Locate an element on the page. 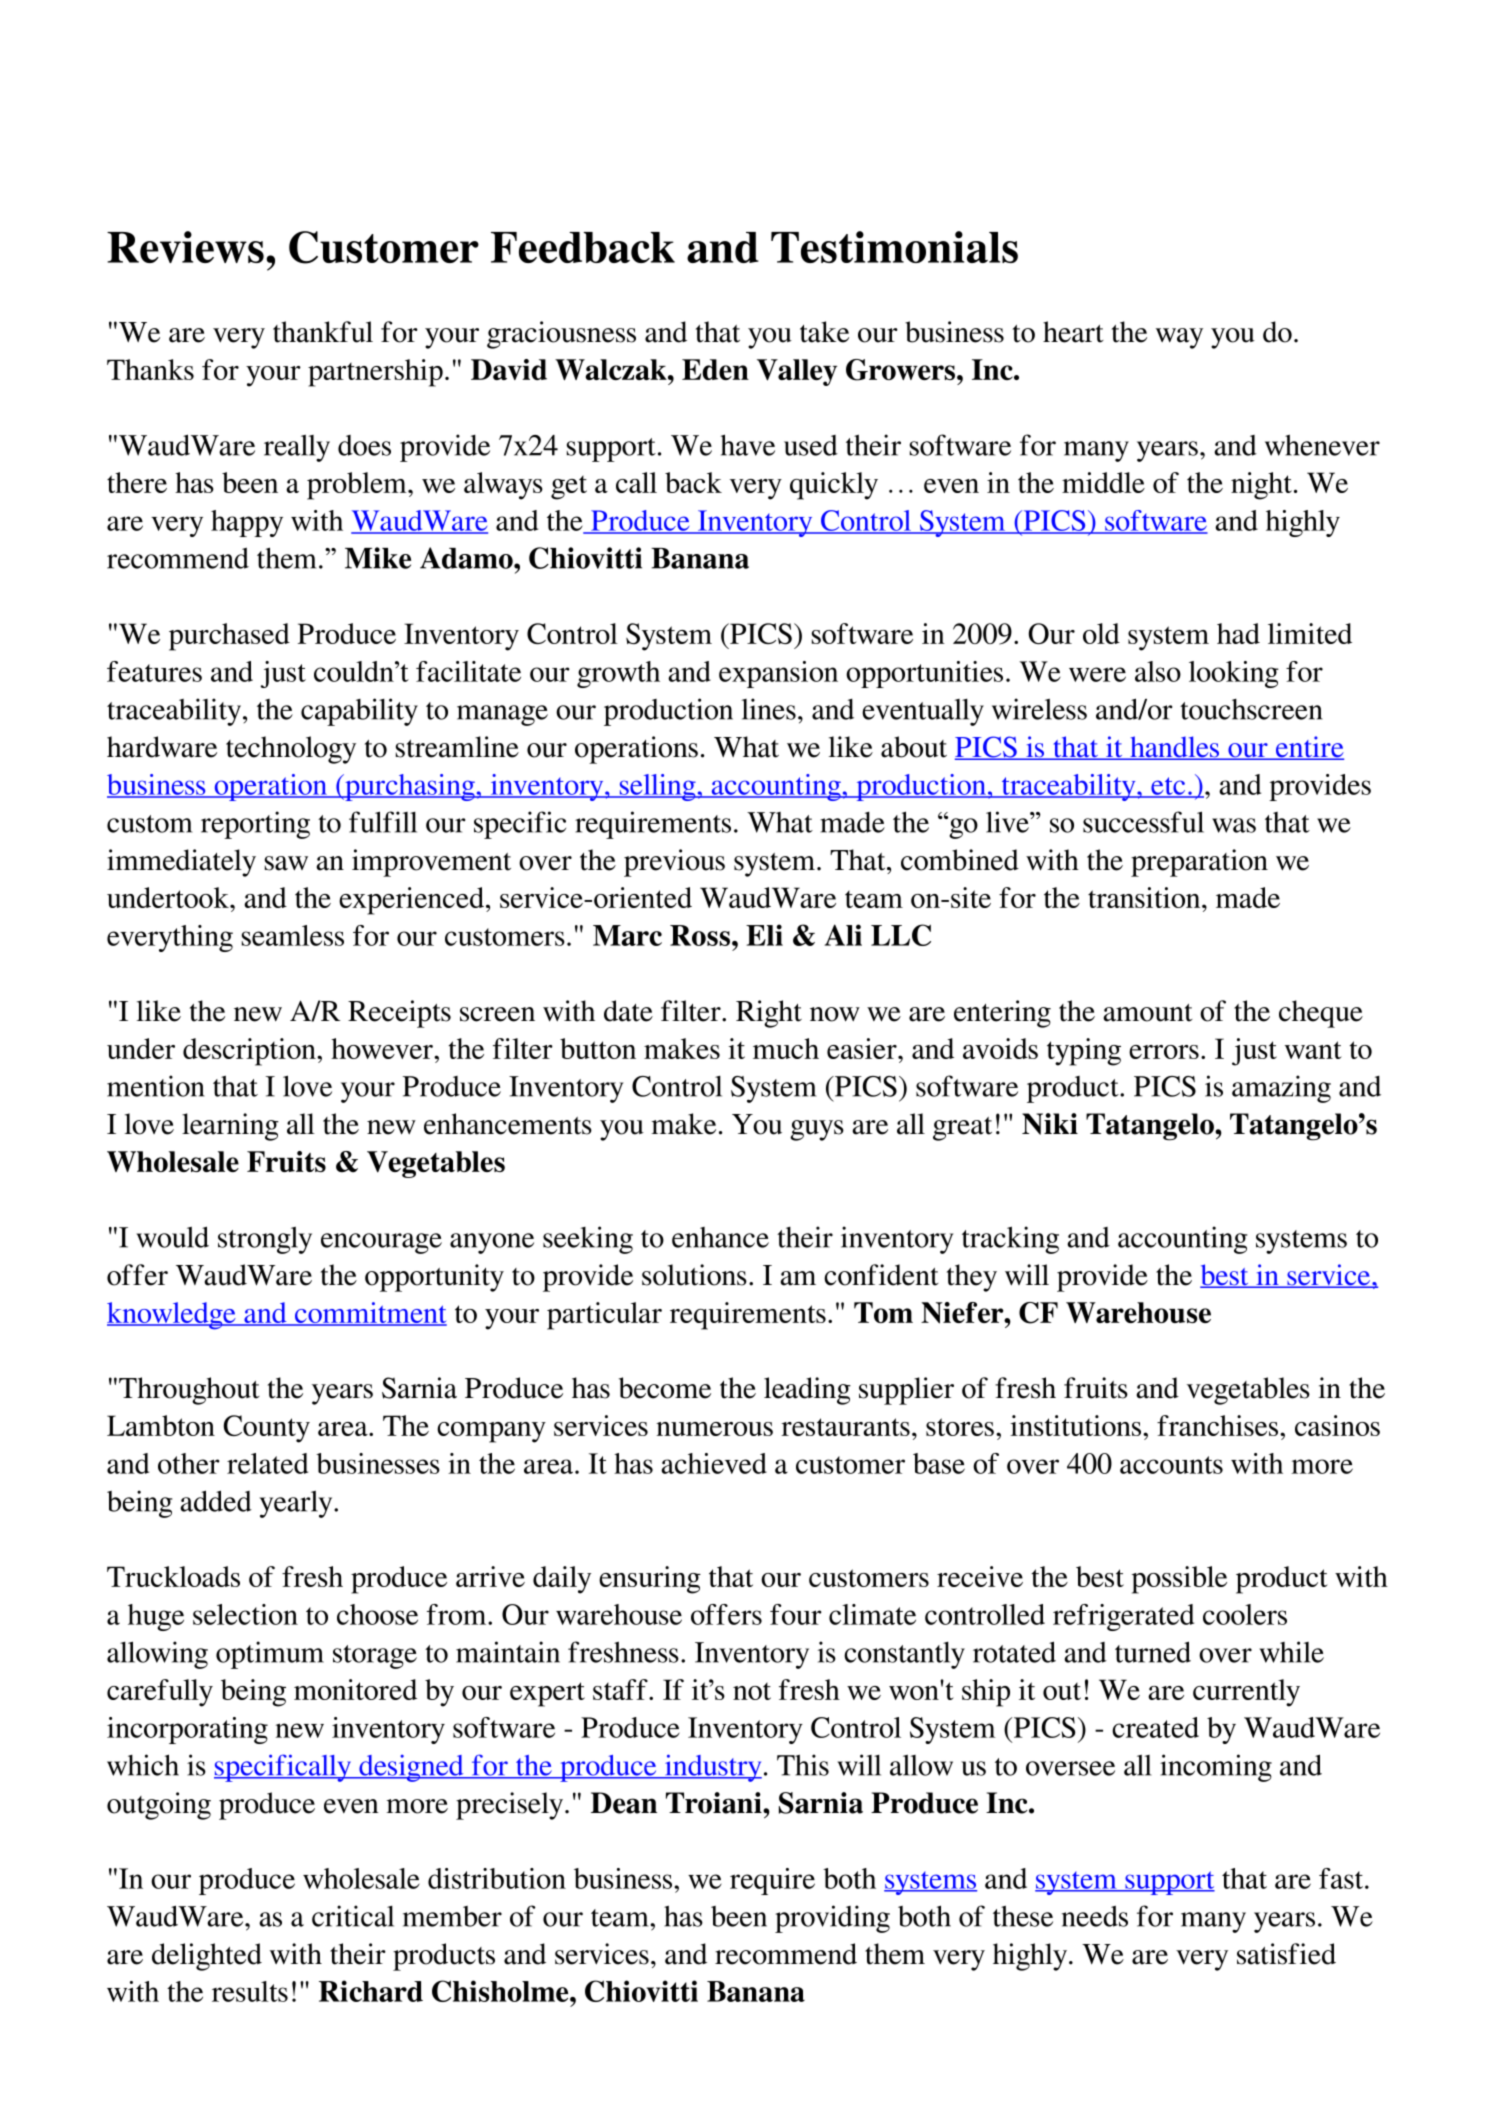 The width and height of the image is (1497, 2117). satisfied is located at coordinates (1286, 1954).
